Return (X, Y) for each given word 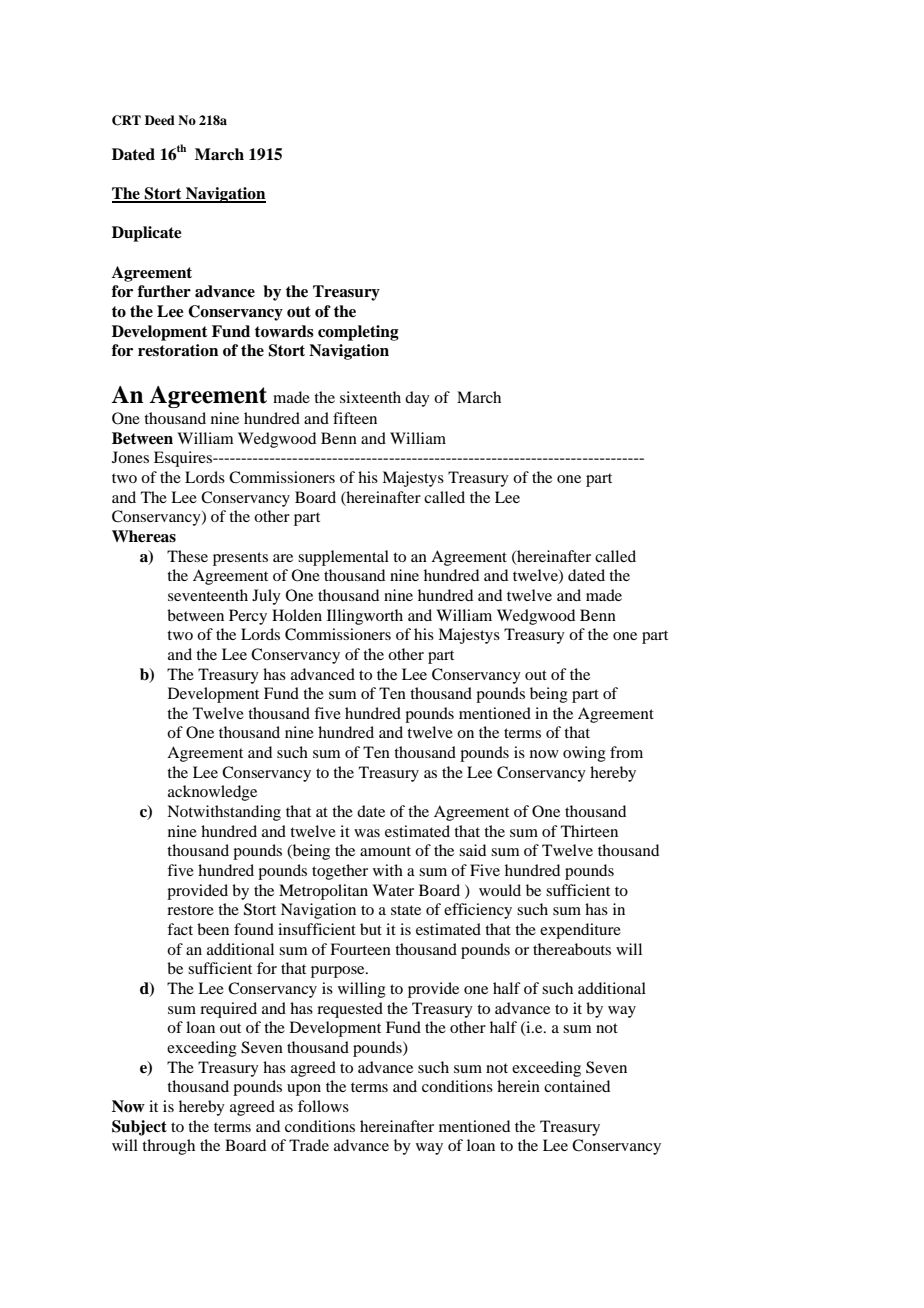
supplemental (343, 558)
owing (584, 754)
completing (358, 333)
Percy (248, 617)
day (417, 399)
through (168, 1147)
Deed (160, 120)
